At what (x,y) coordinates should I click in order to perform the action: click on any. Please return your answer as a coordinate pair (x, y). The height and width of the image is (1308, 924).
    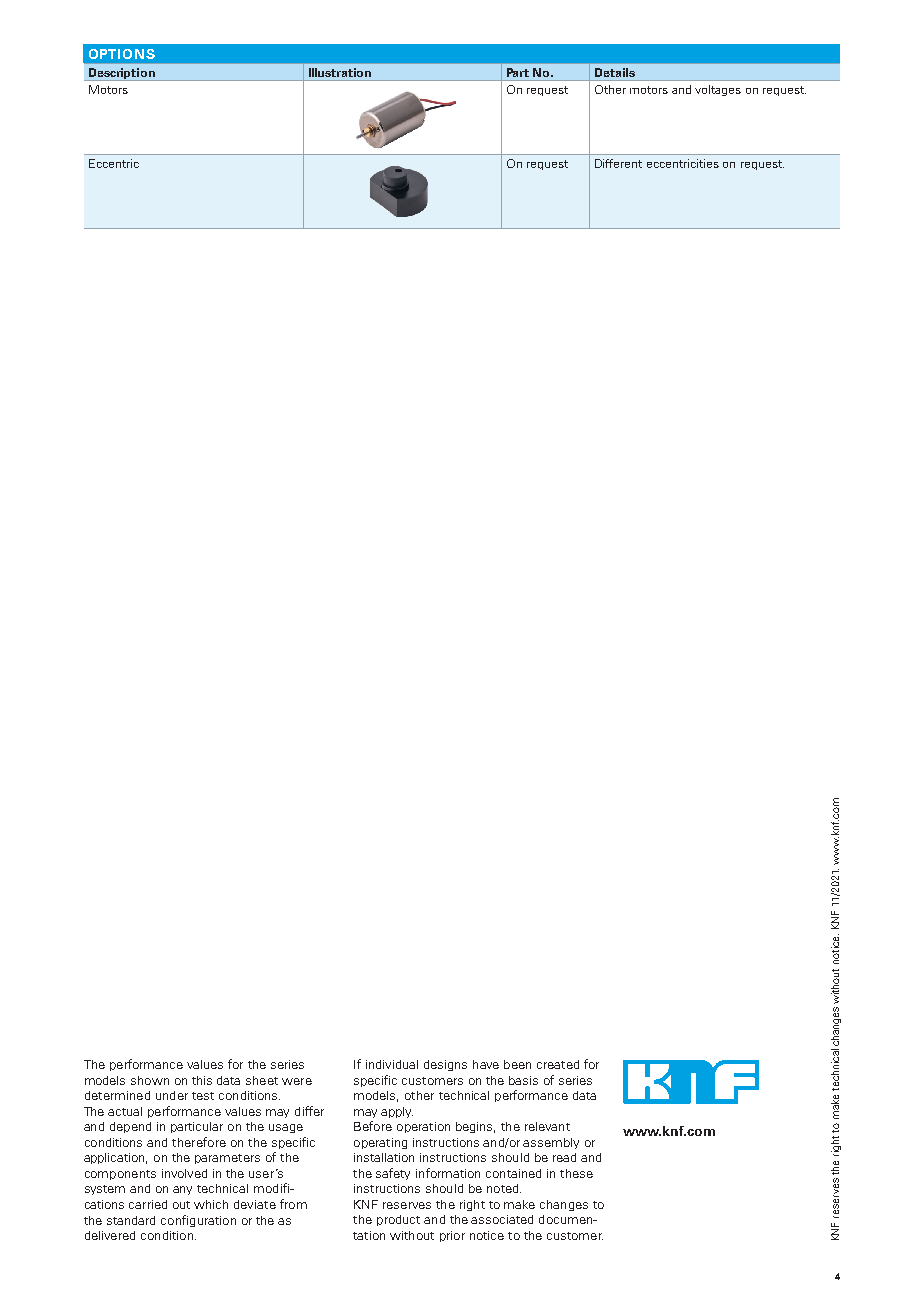
    Looking at the image, I should click on (182, 1190).
